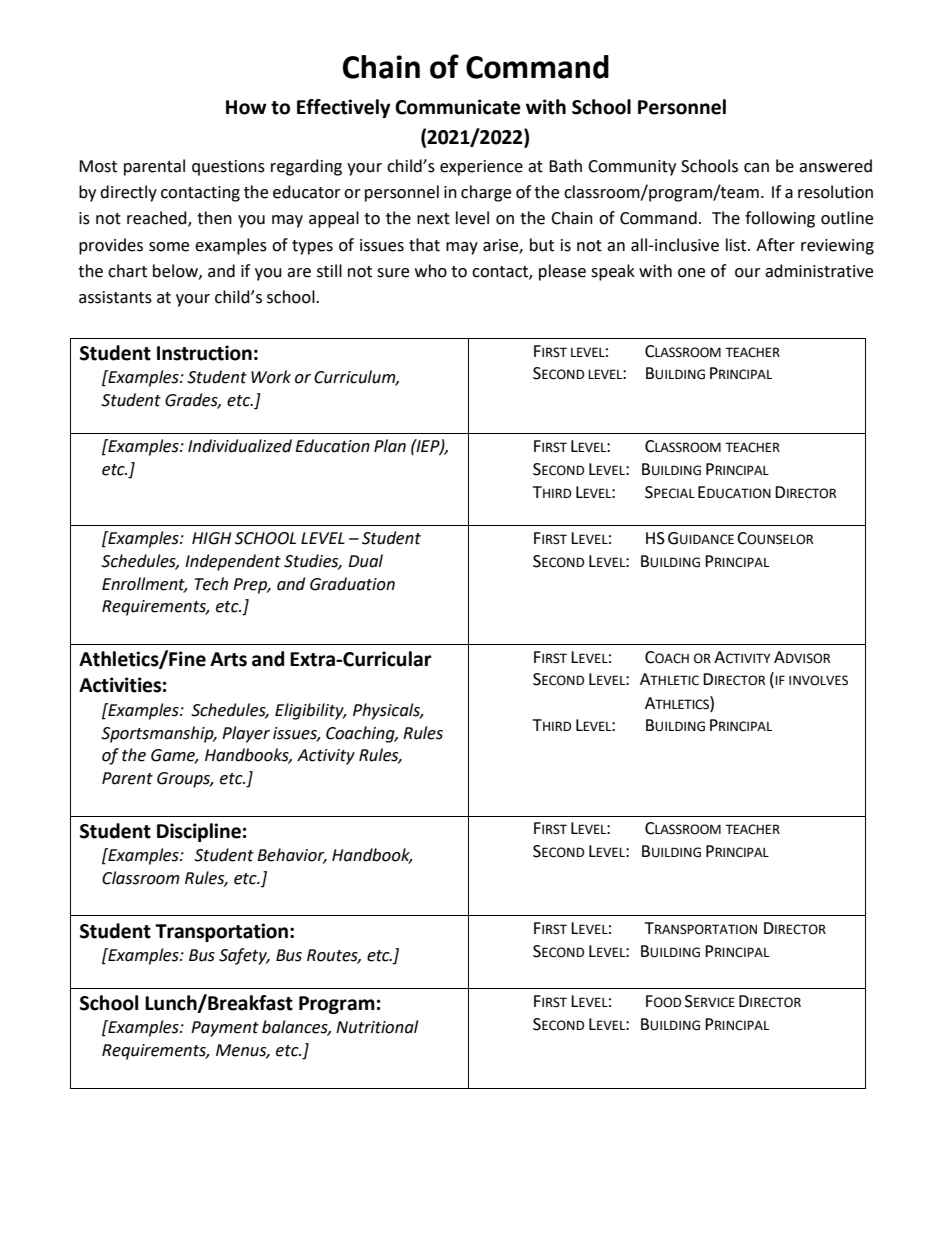 Image resolution: width=952 pixels, height=1233 pixels. I want to click on questions, so click(228, 168).
